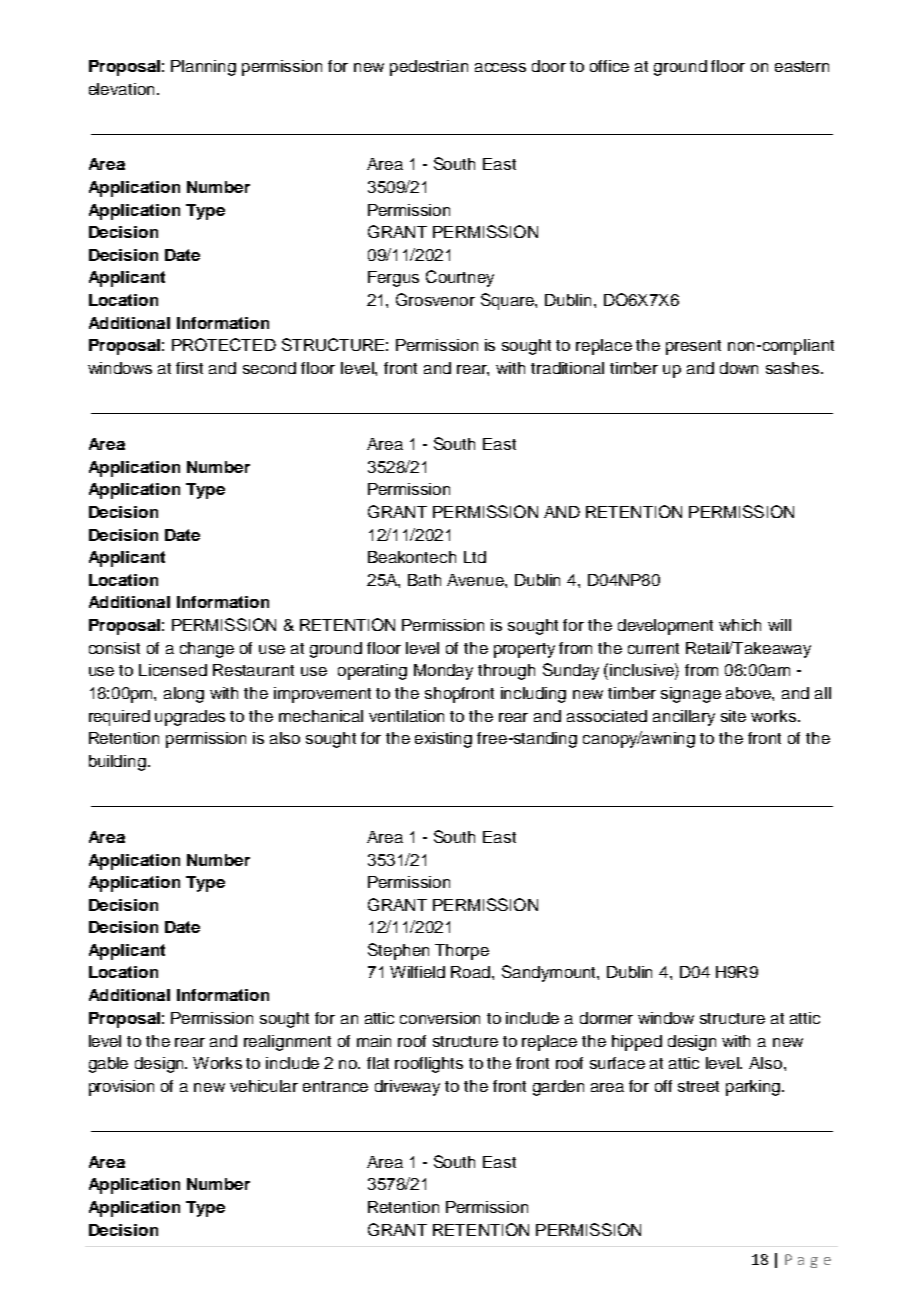 This screenshot has height=1308, width=924. I want to click on Ltd, so click(475, 557).
